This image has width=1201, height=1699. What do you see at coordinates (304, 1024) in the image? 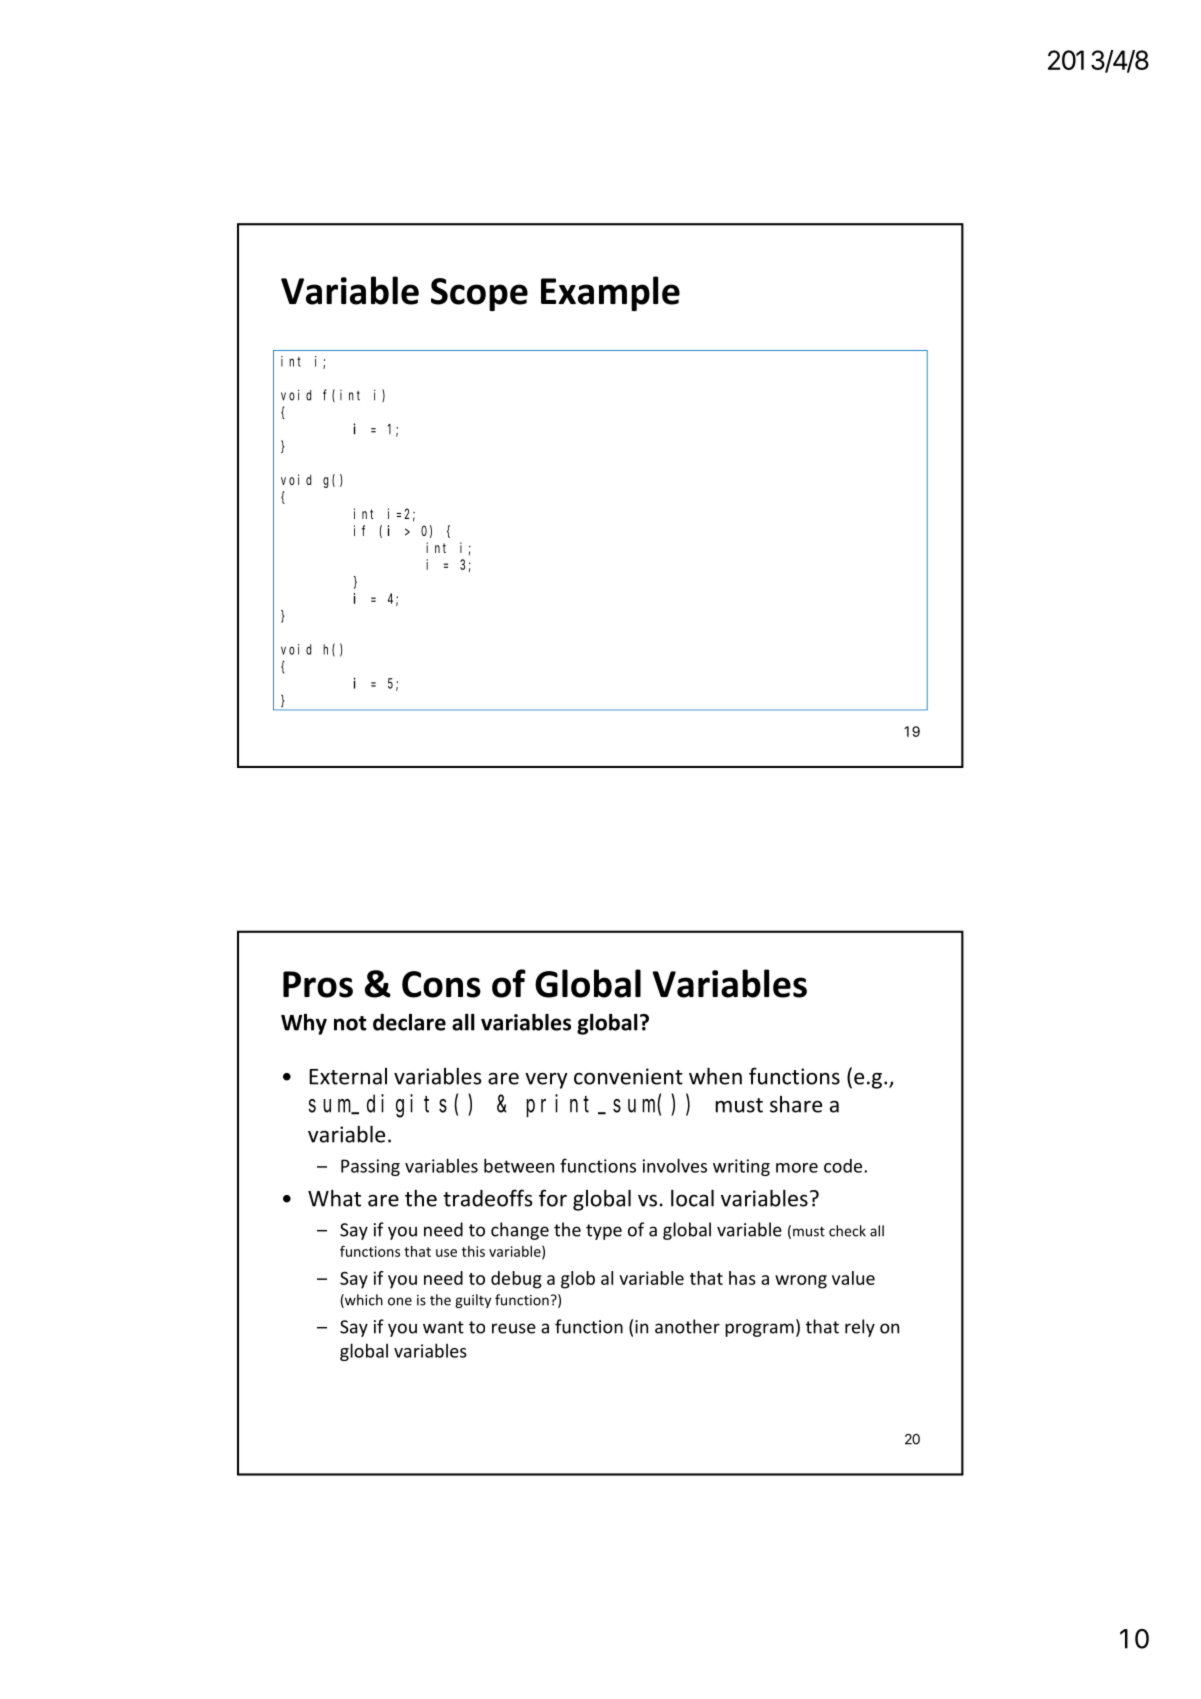
I see `Why` at bounding box center [304, 1024].
